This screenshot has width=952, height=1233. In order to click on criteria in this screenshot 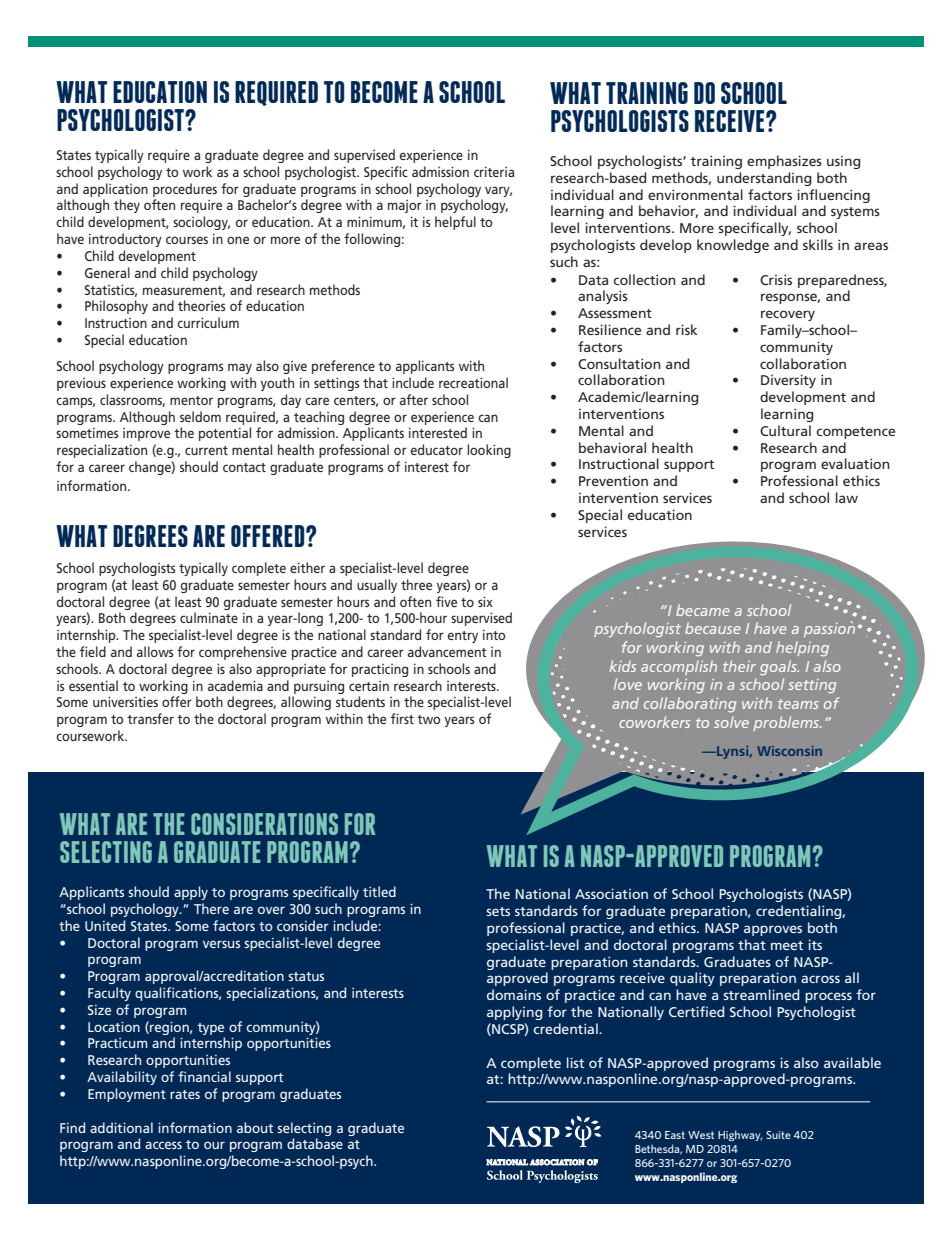, I will do `click(494, 171)`.
